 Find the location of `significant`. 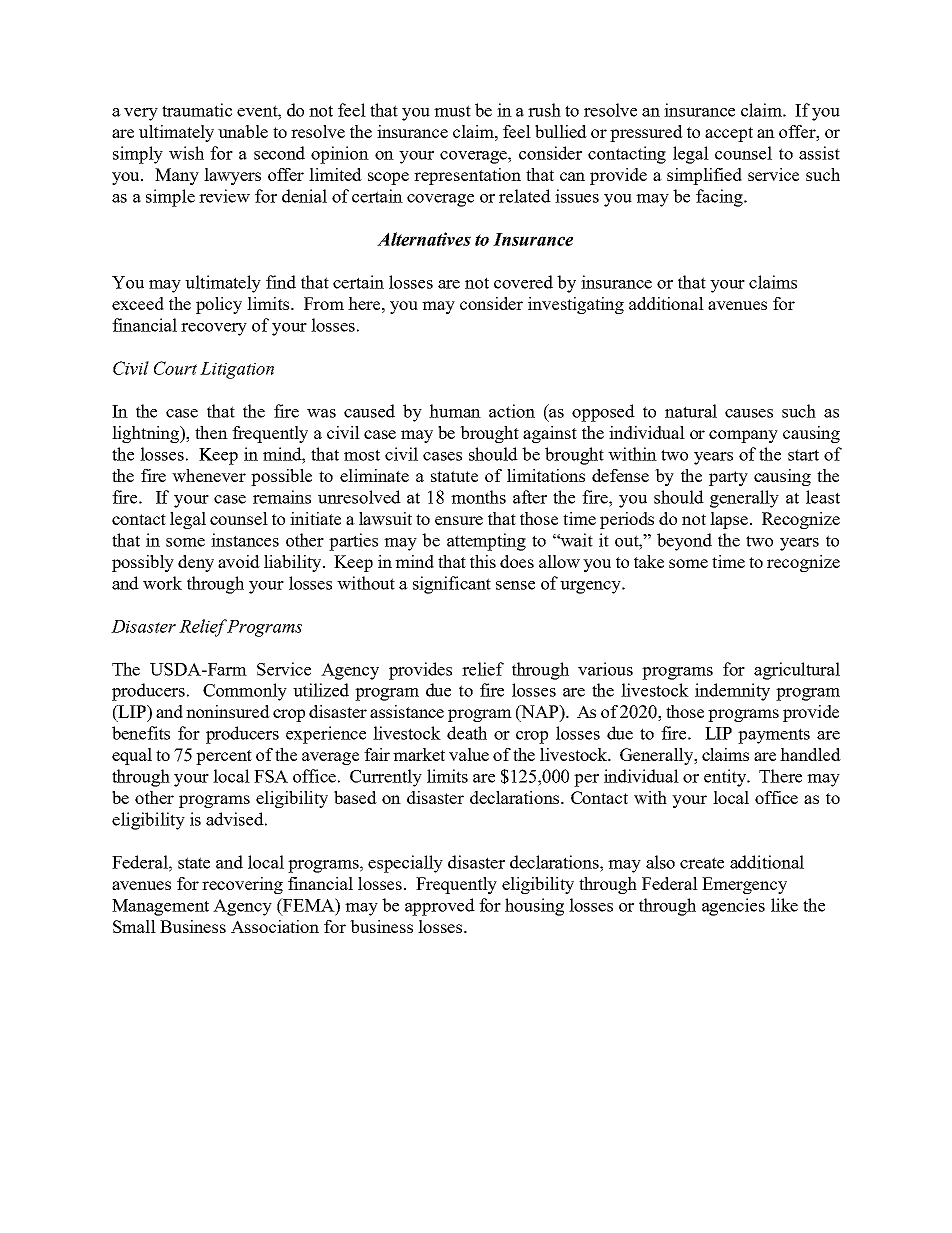

significant is located at coordinates (452, 585).
